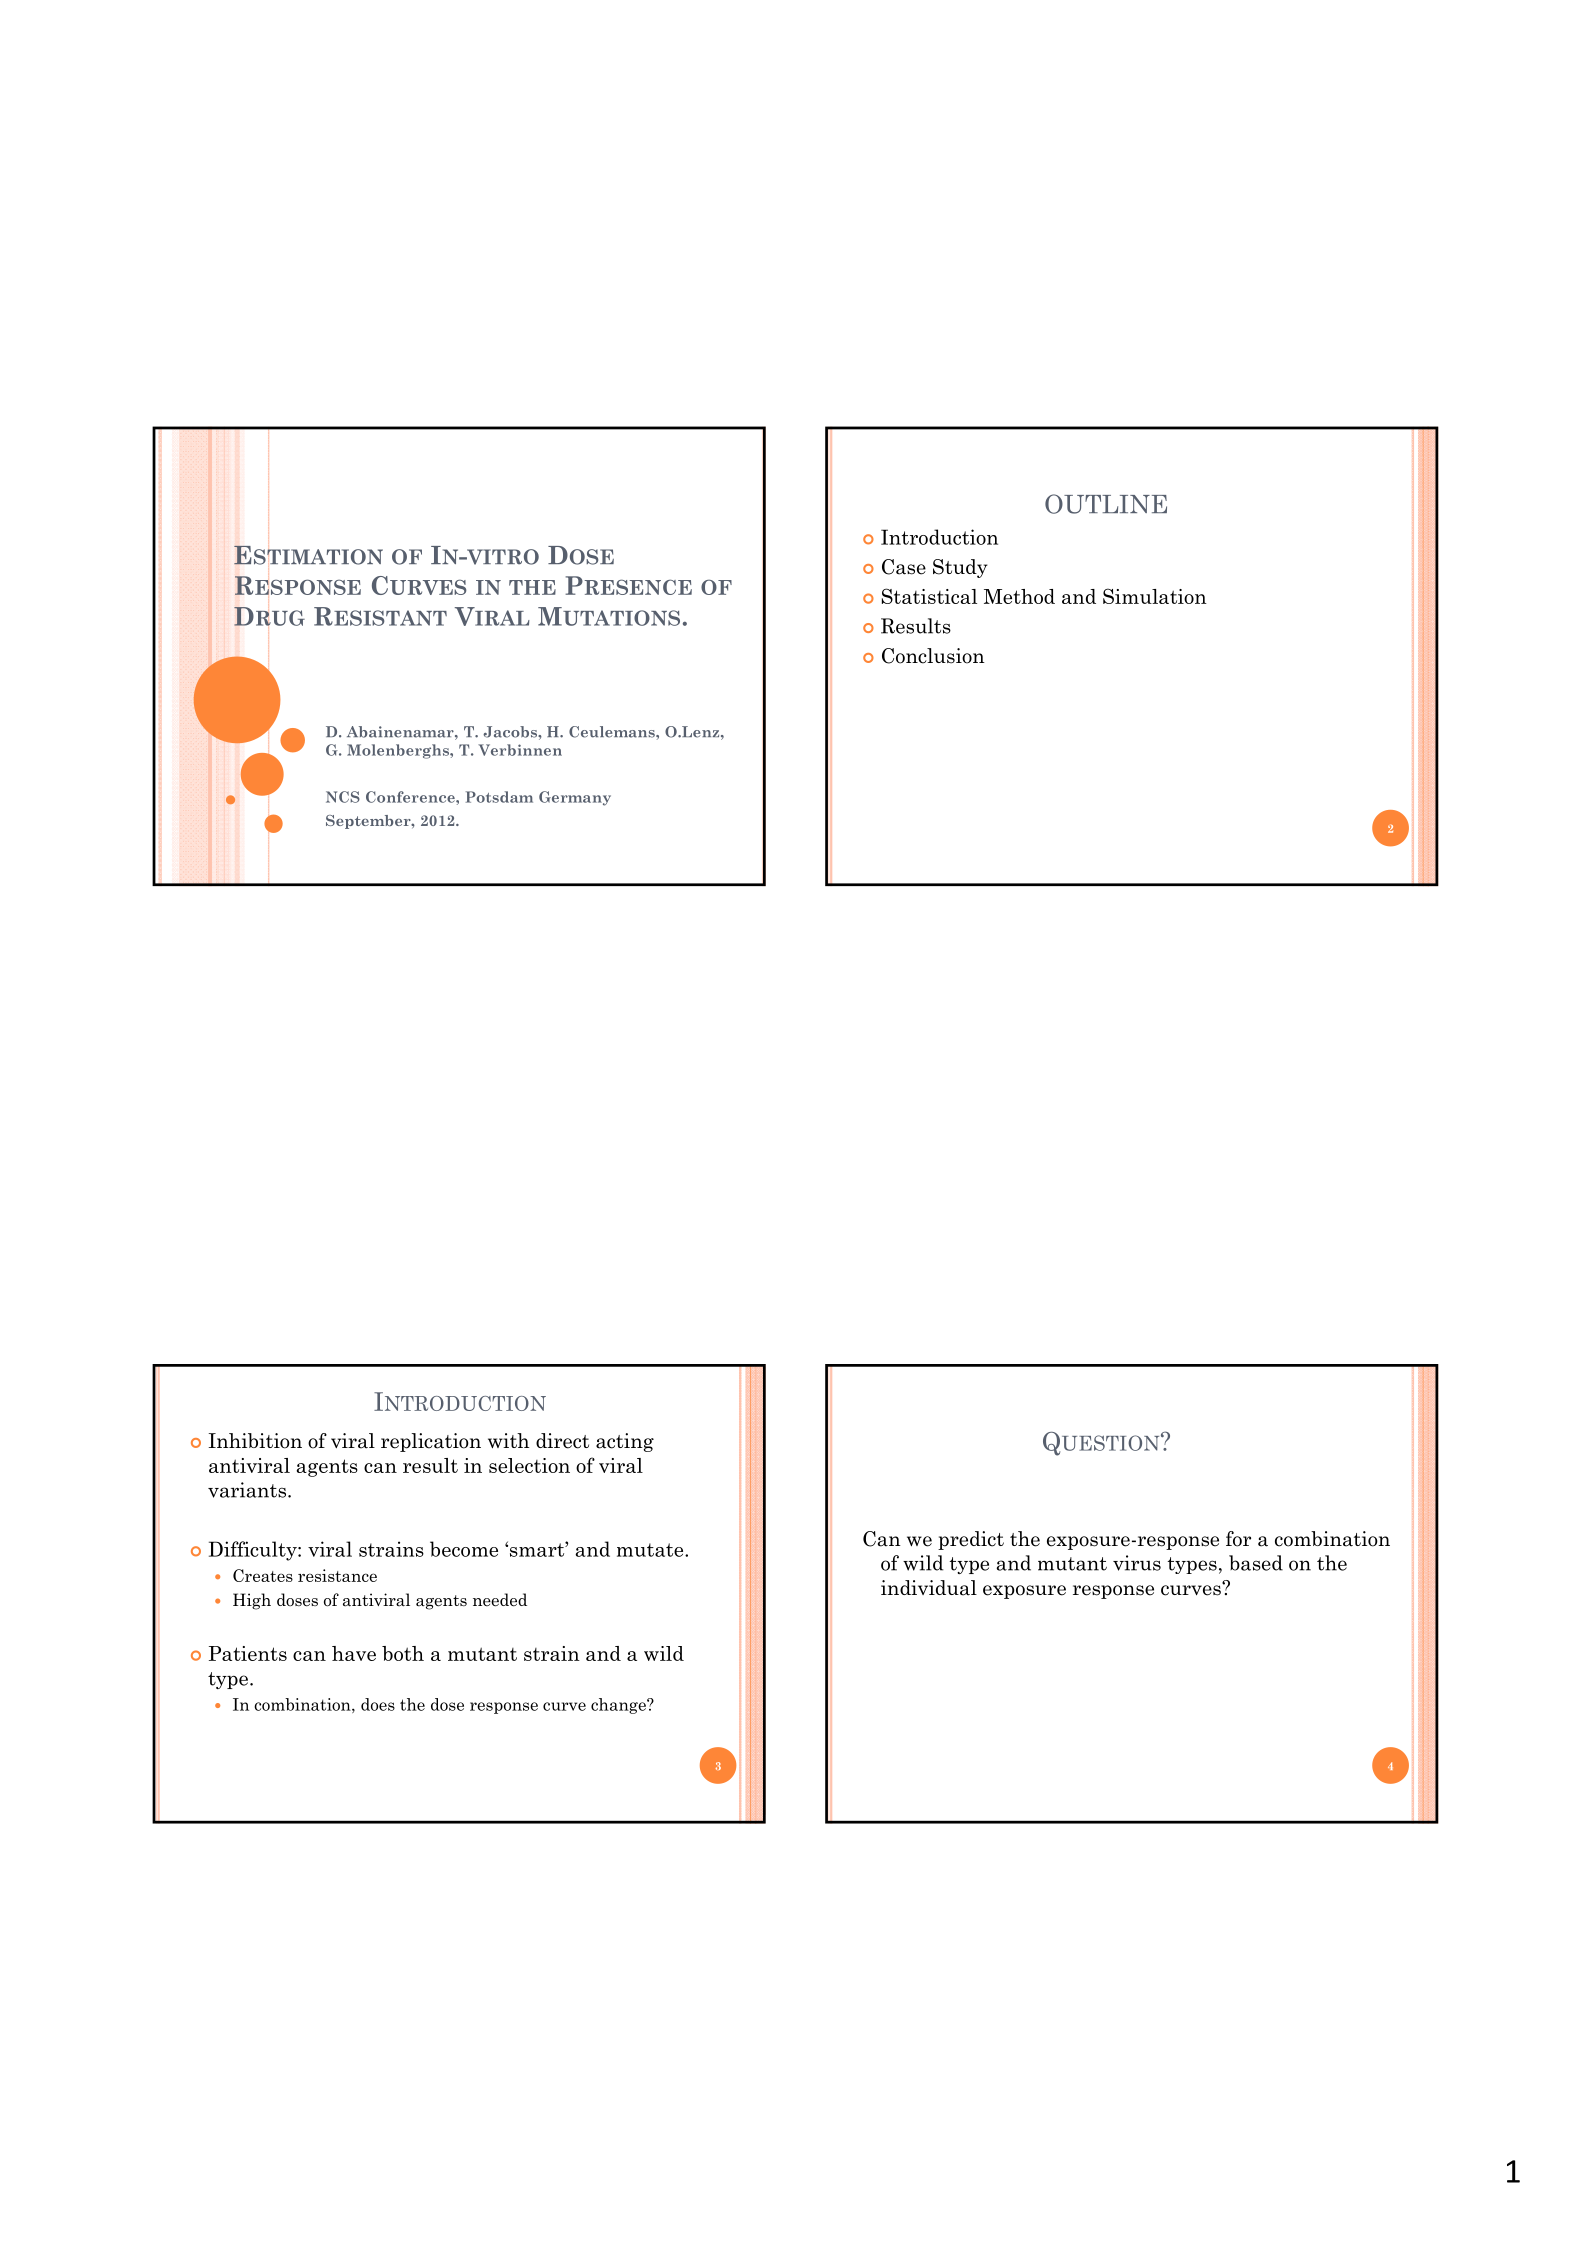  What do you see at coordinates (511, 732) in the screenshot?
I see `Jacobs` at bounding box center [511, 732].
